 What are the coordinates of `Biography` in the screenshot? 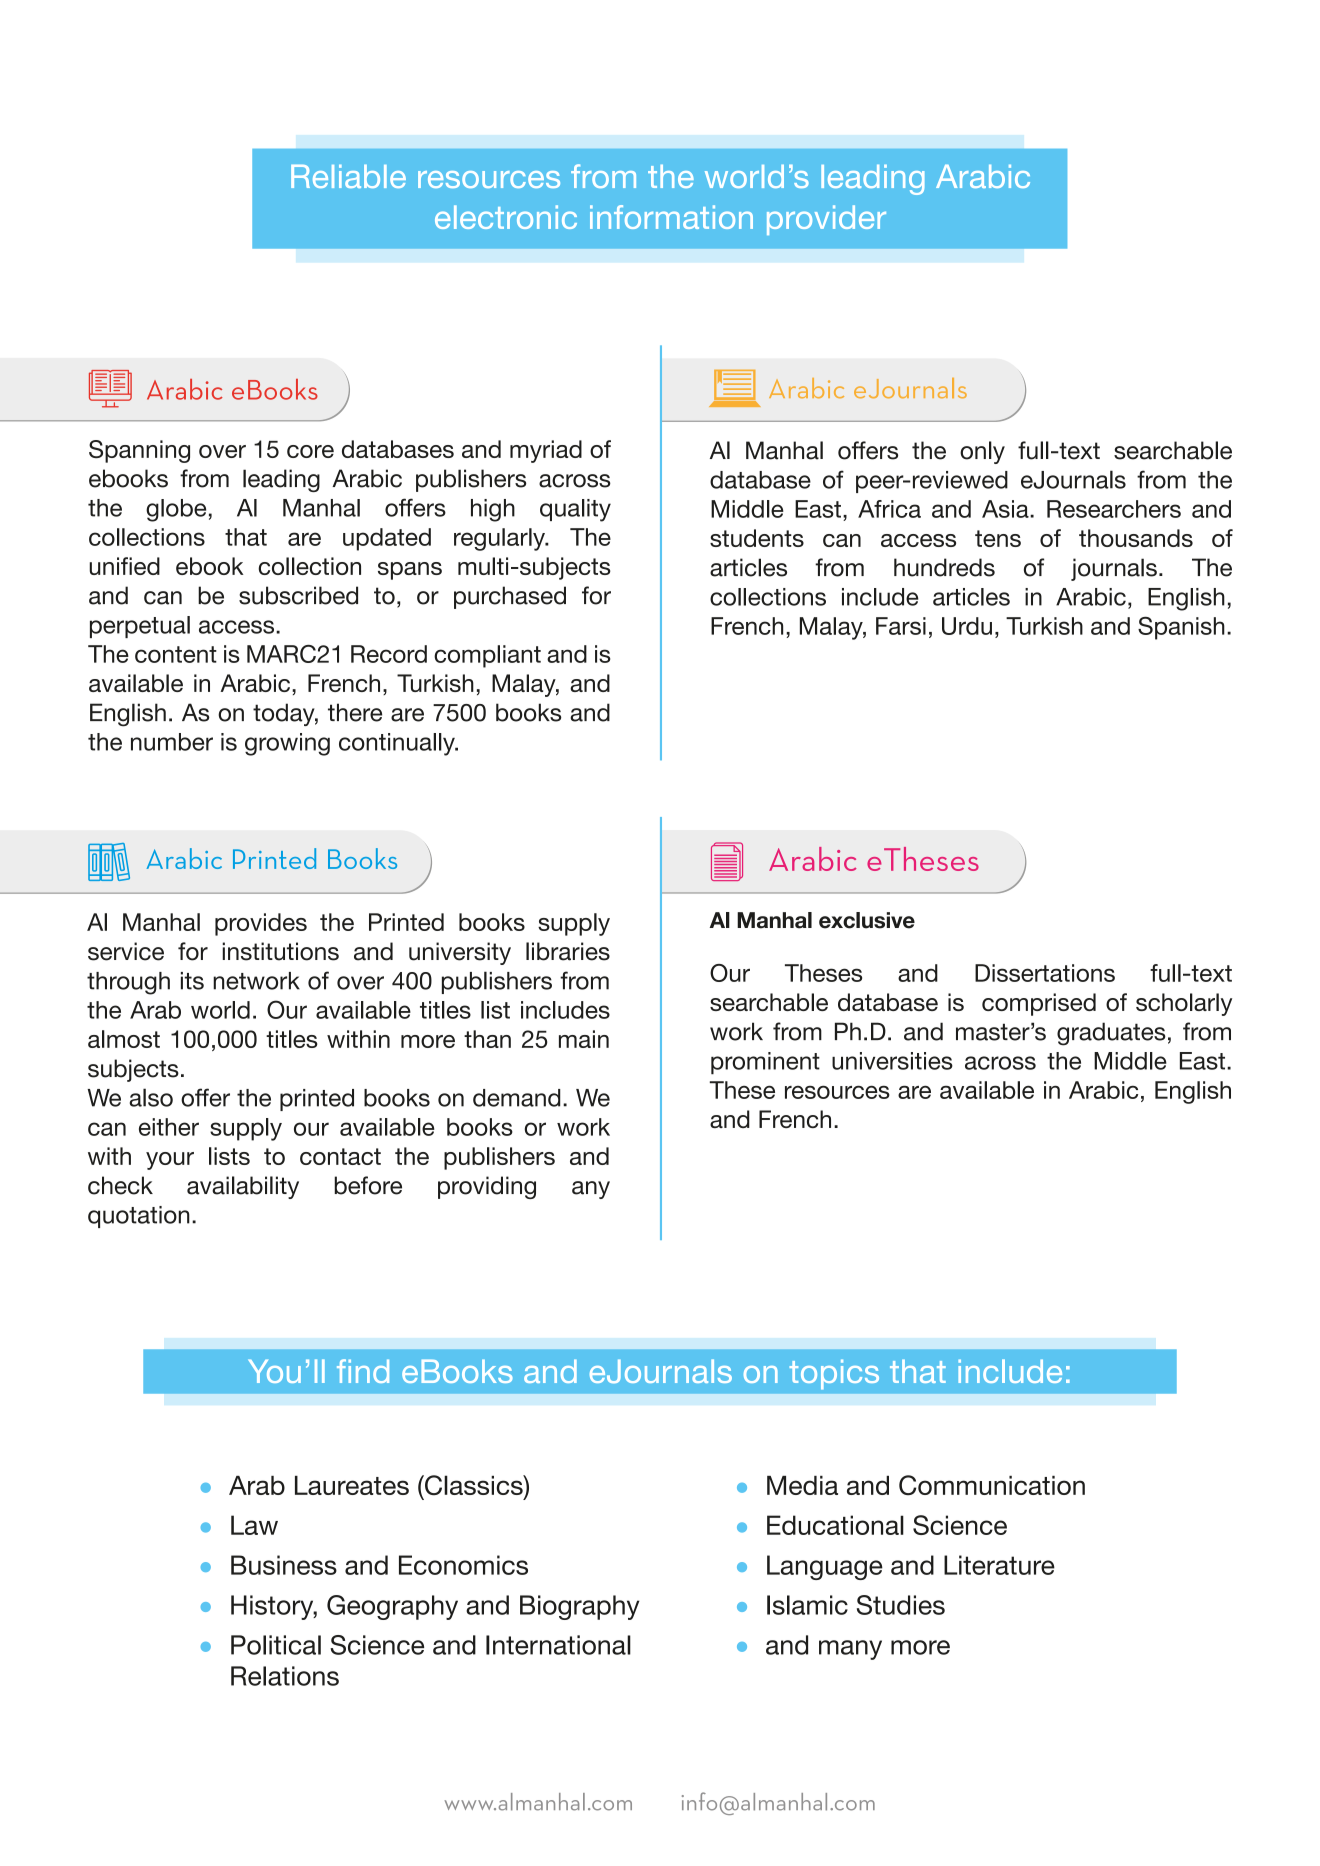 It's located at (580, 1607).
